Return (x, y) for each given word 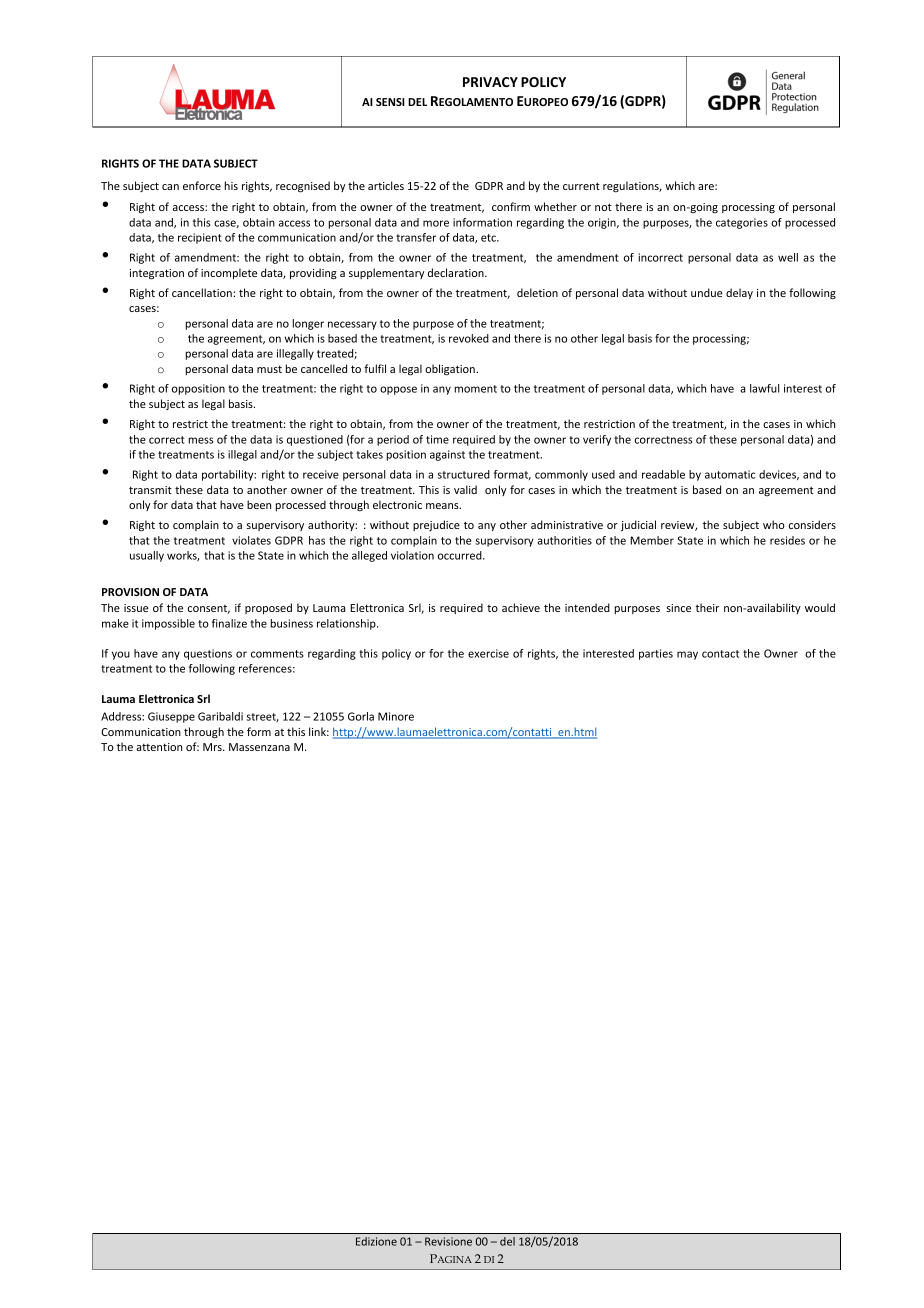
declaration (457, 272)
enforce (202, 185)
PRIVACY (490, 82)
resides (787, 540)
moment (476, 389)
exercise (488, 653)
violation (412, 555)
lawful (764, 388)
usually (147, 556)
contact (720, 654)
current (581, 186)
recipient (200, 238)
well (788, 257)
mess (201, 440)
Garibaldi (220, 716)
